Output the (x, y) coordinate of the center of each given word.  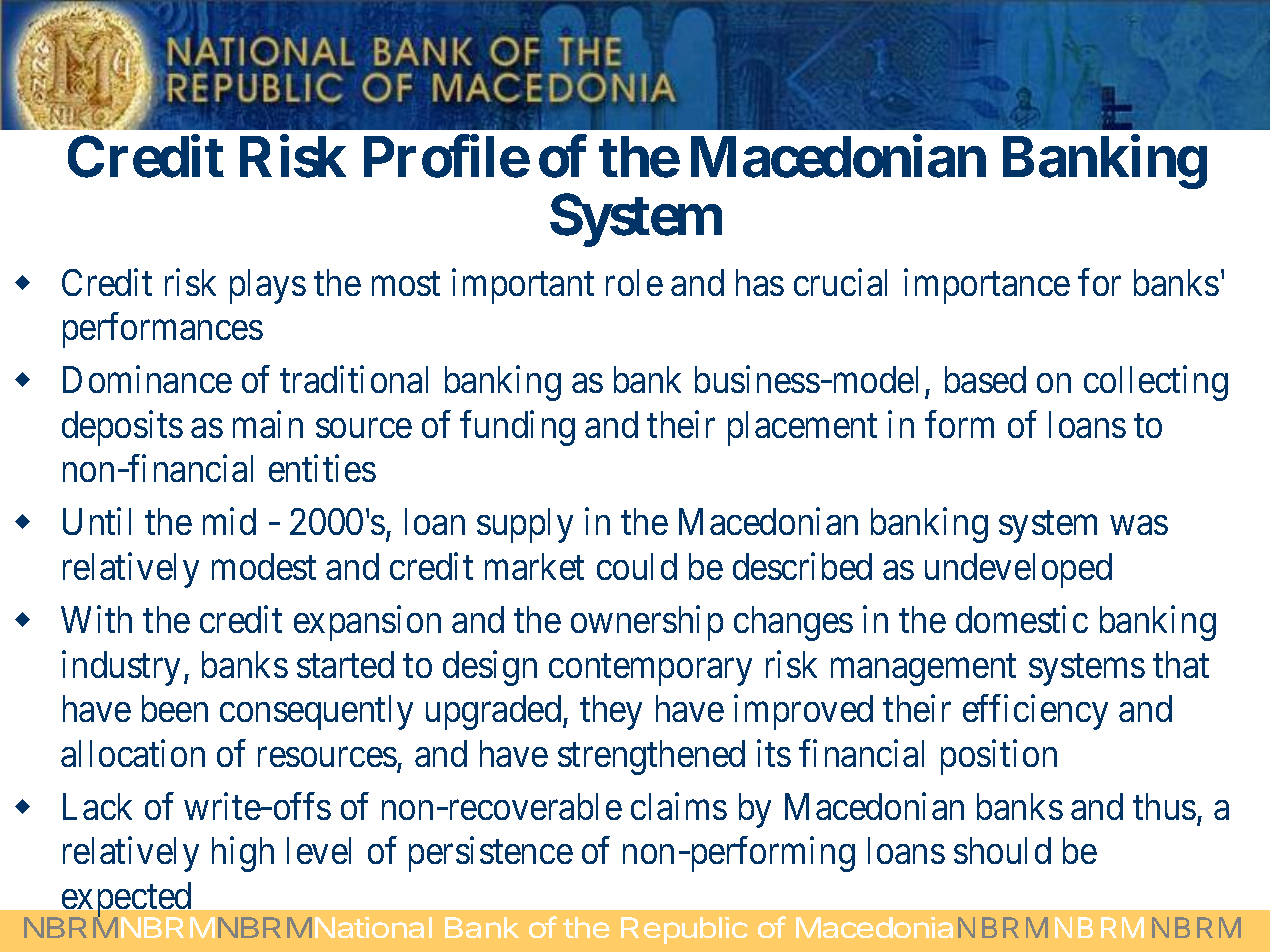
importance (987, 286)
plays (268, 286)
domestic (1022, 619)
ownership (647, 623)
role (634, 282)
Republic (684, 930)
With (96, 619)
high (243, 854)
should (1002, 850)
